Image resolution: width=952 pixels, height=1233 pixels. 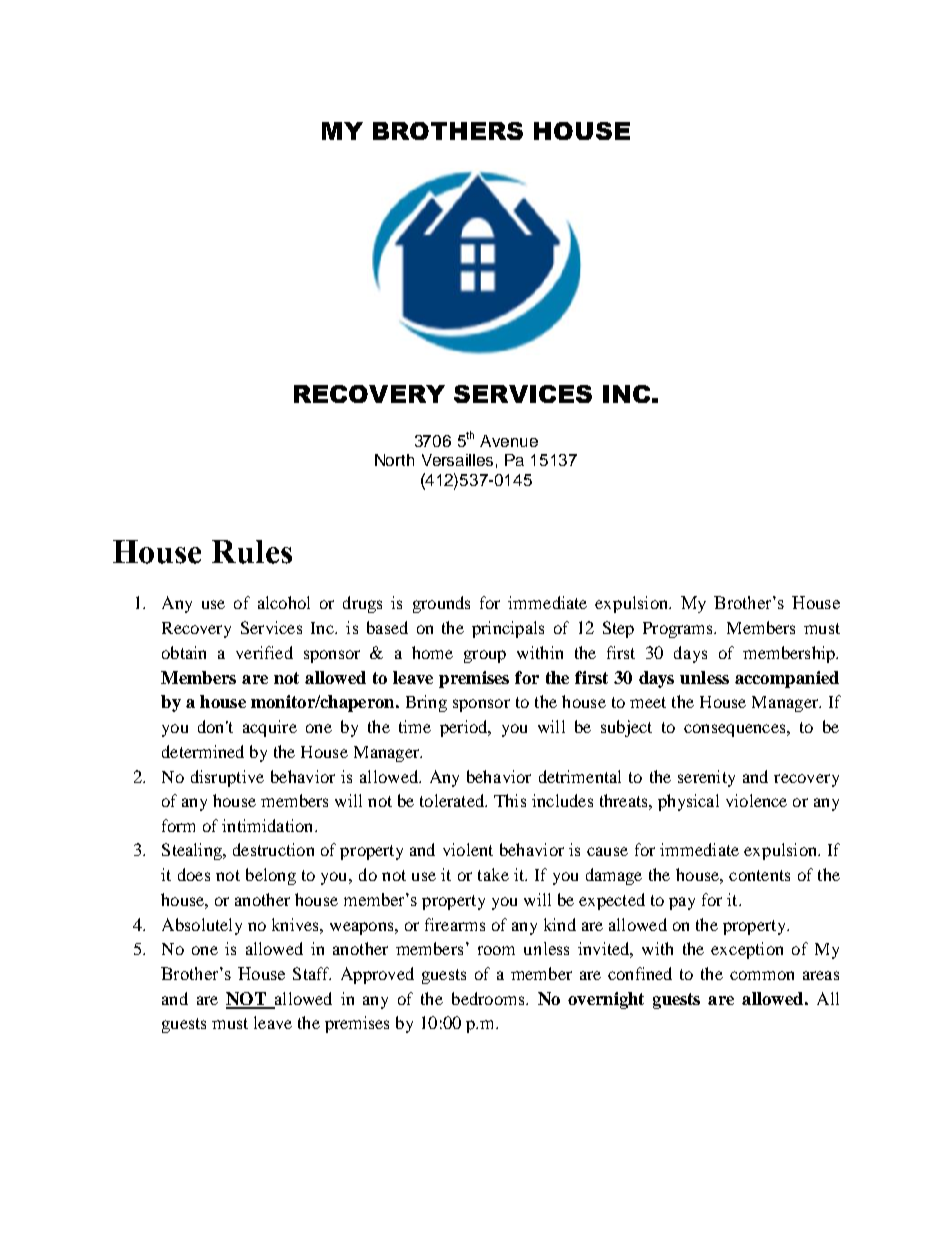 What do you see at coordinates (465, 728) in the screenshot?
I see `period` at bounding box center [465, 728].
